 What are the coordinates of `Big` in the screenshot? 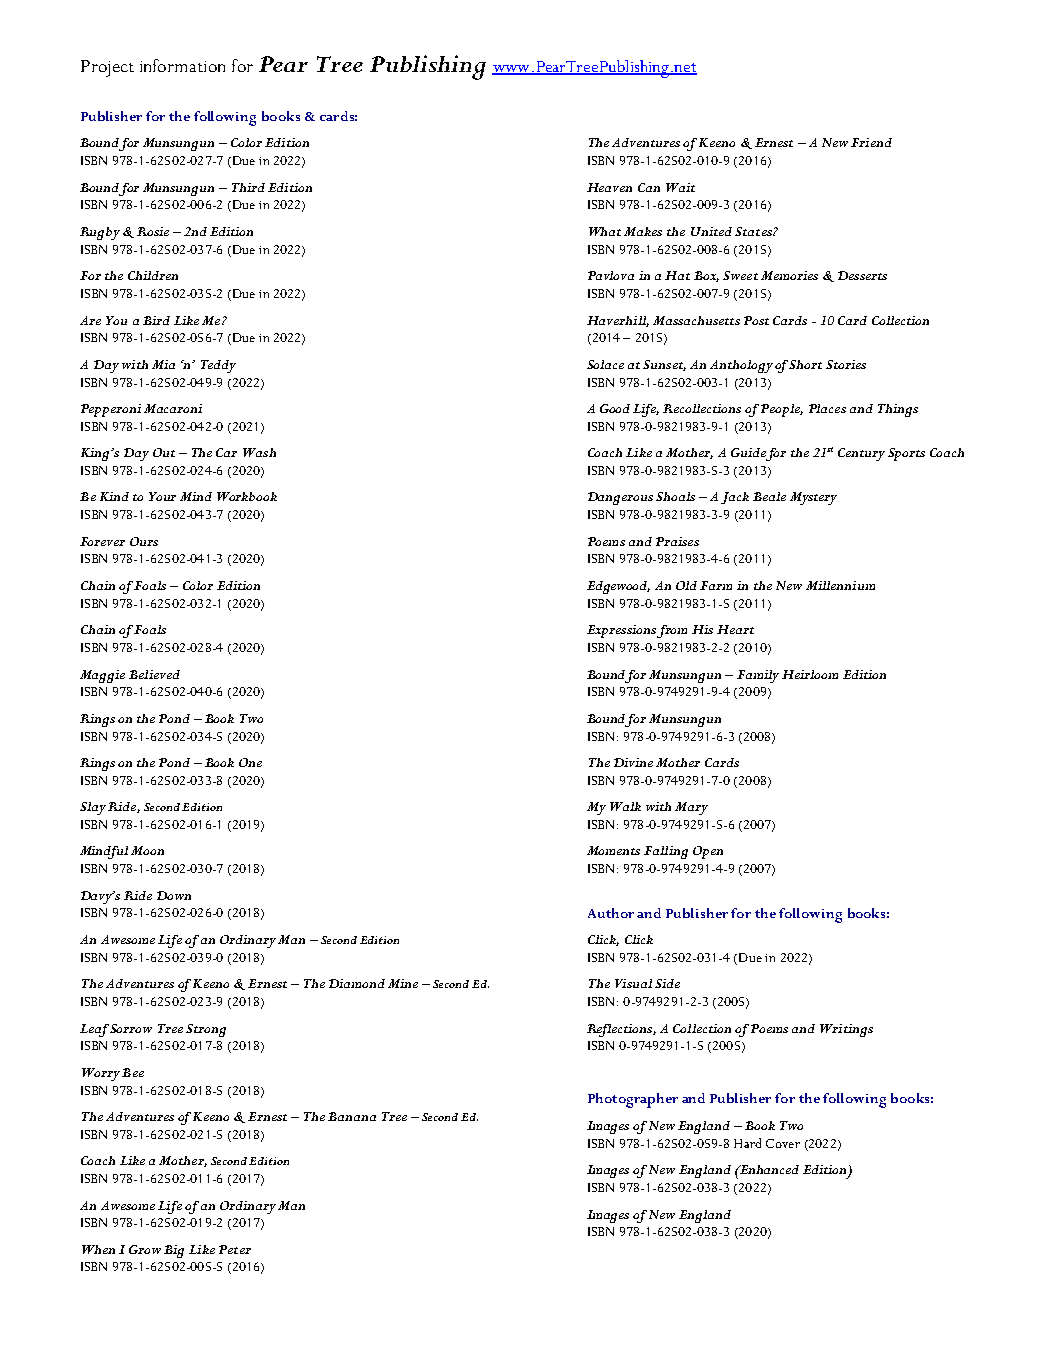 It's located at (174, 1251).
